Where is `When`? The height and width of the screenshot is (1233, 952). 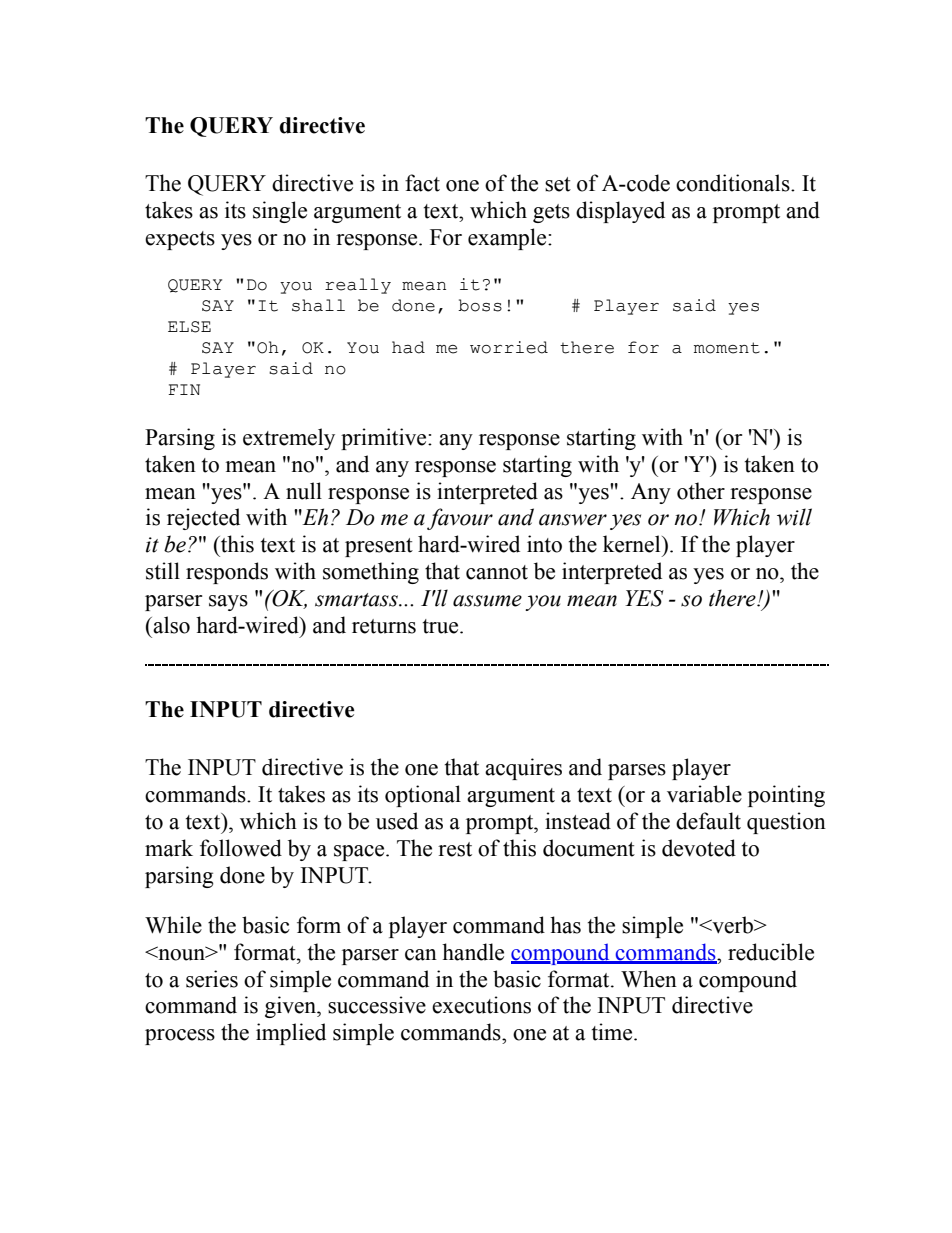 When is located at coordinates (649, 979).
